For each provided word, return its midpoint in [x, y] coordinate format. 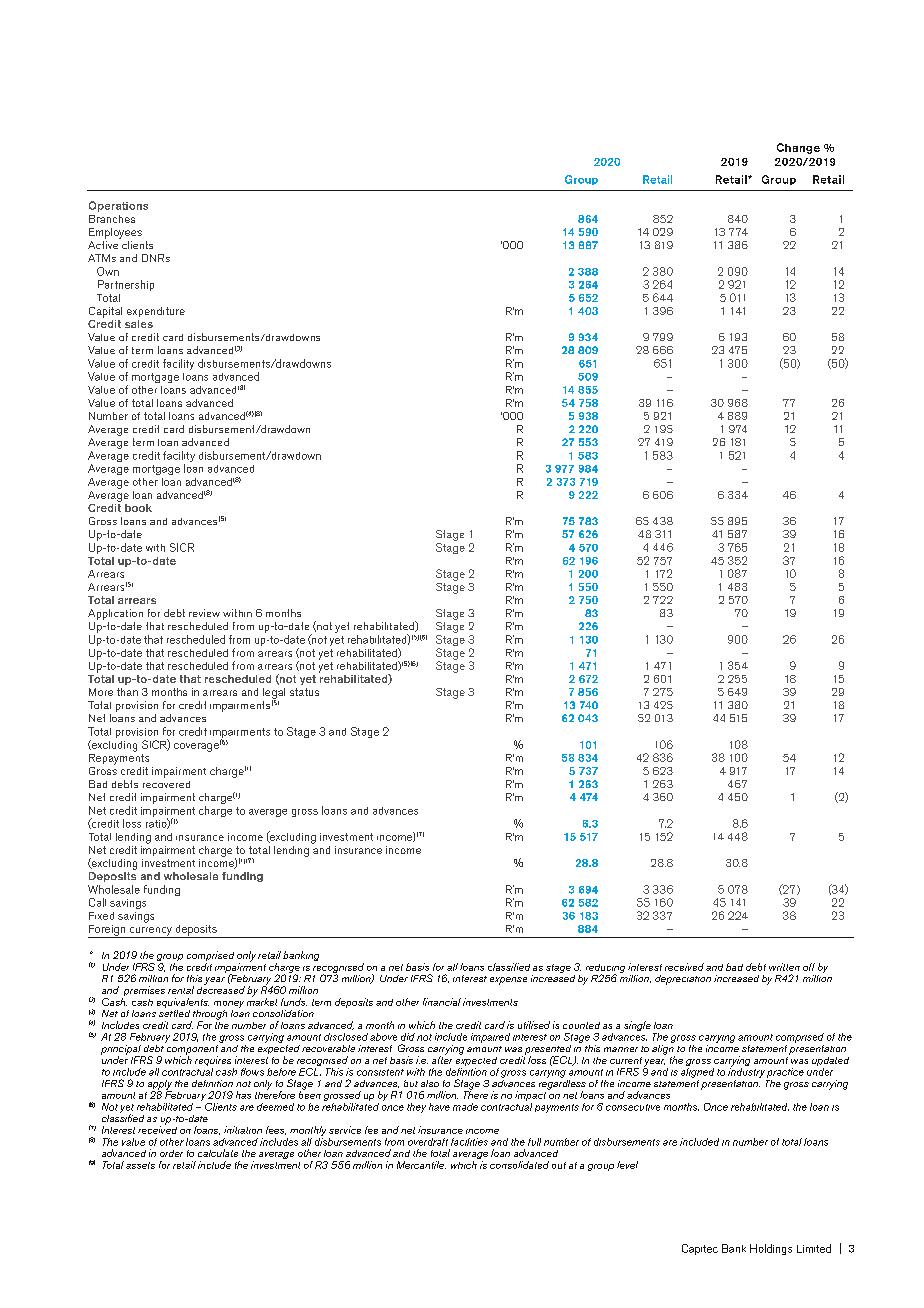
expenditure [156, 312]
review [204, 613]
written [784, 967]
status [304, 692]
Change [798, 148]
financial [442, 1002]
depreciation [683, 980]
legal [274, 694]
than [127, 692]
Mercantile [421, 1165]
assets [140, 1165]
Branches [112, 219]
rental [181, 990]
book [138, 508]
